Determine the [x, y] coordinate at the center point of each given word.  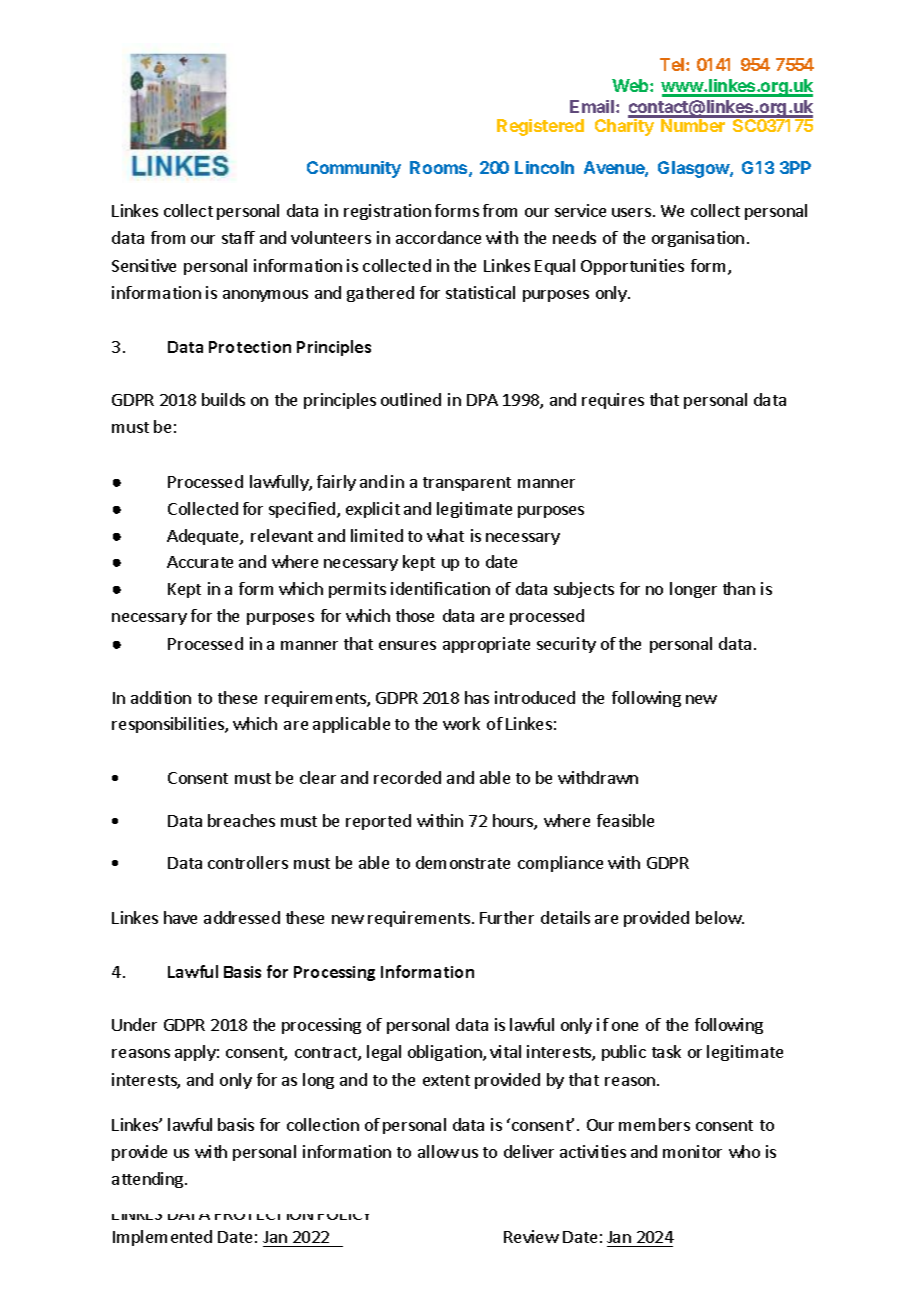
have [180, 917]
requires [613, 401]
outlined [411, 399]
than [739, 588]
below [719, 917]
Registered [540, 127]
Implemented [162, 1238]
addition [161, 697]
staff [238, 237]
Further [507, 917]
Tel [673, 64]
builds [223, 399]
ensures [407, 645]
